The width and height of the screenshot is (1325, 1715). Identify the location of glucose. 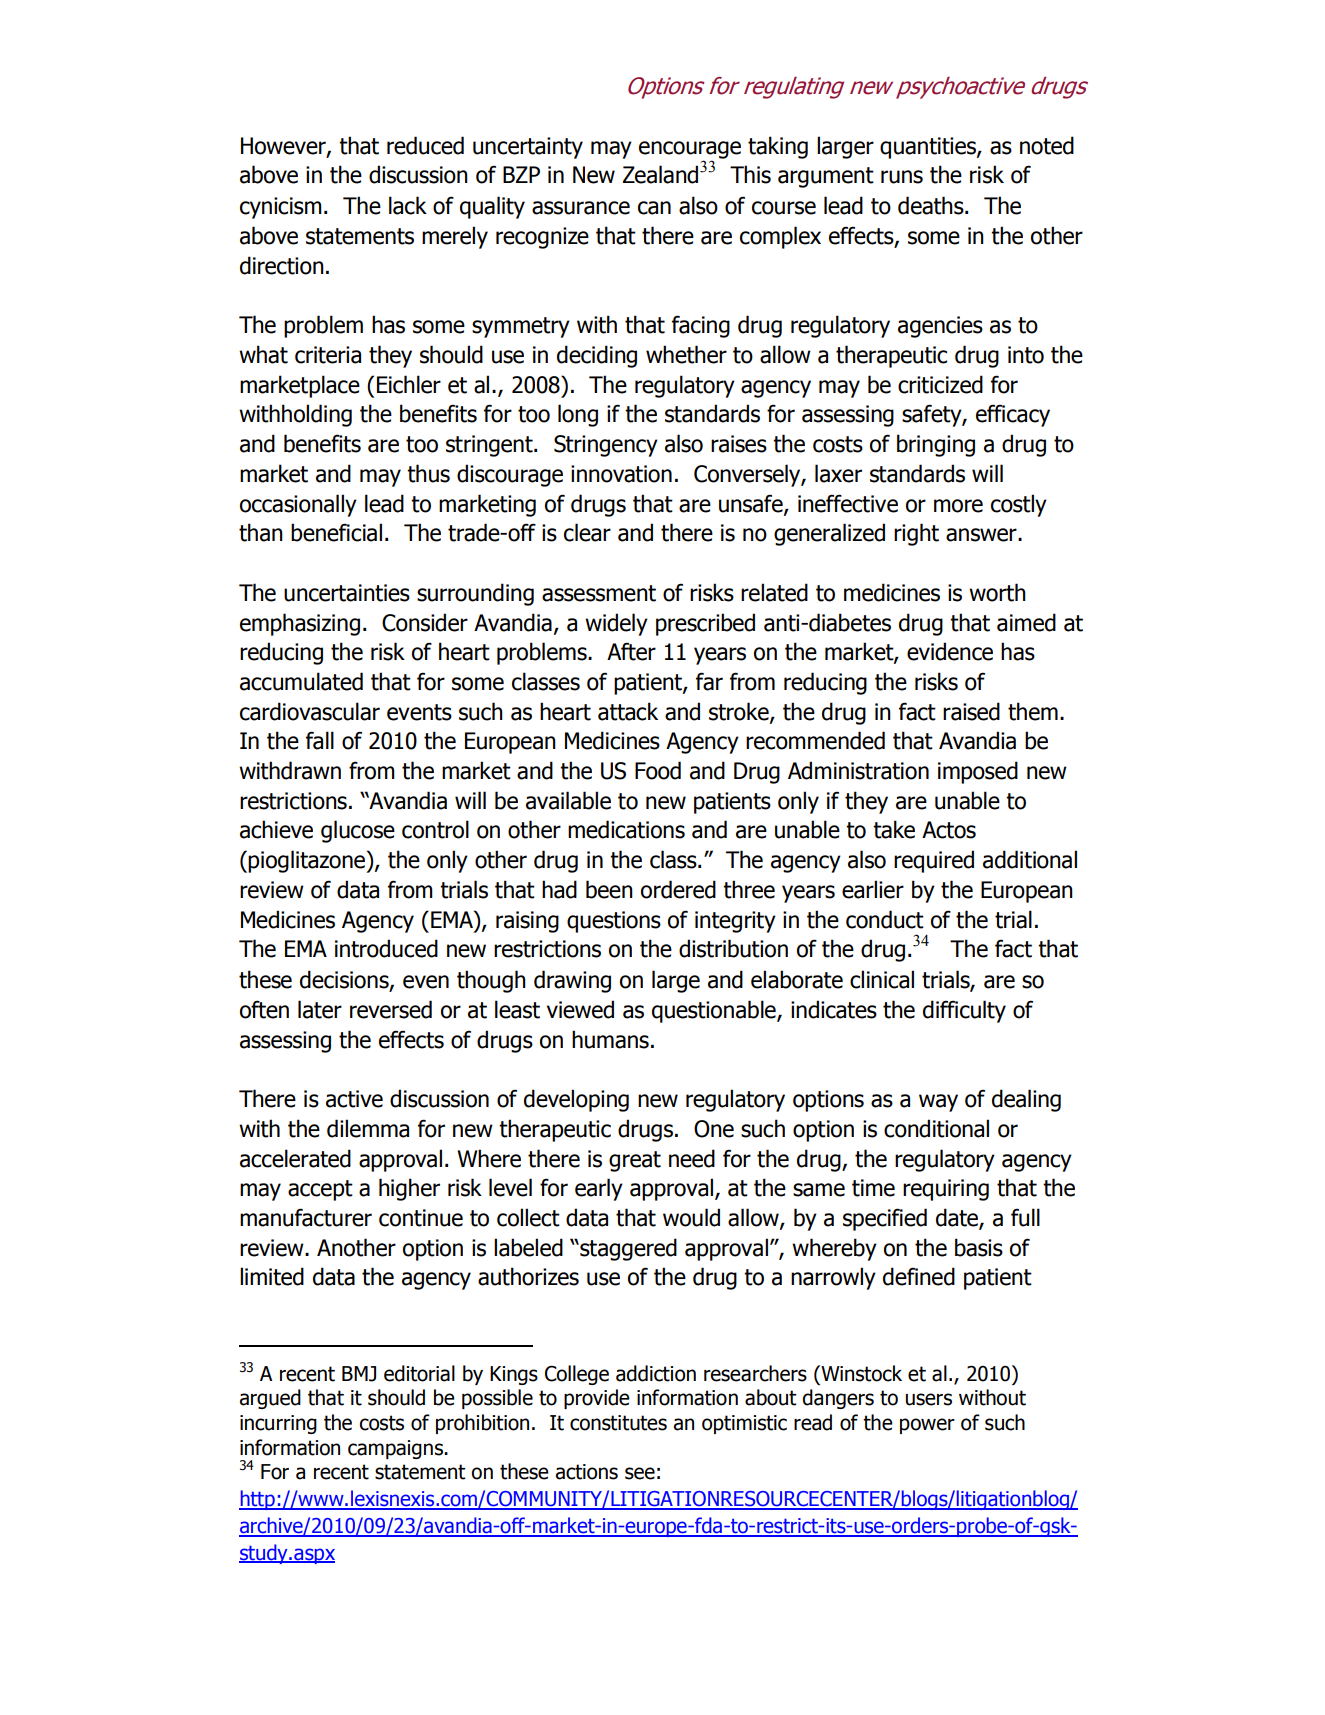
(358, 831).
